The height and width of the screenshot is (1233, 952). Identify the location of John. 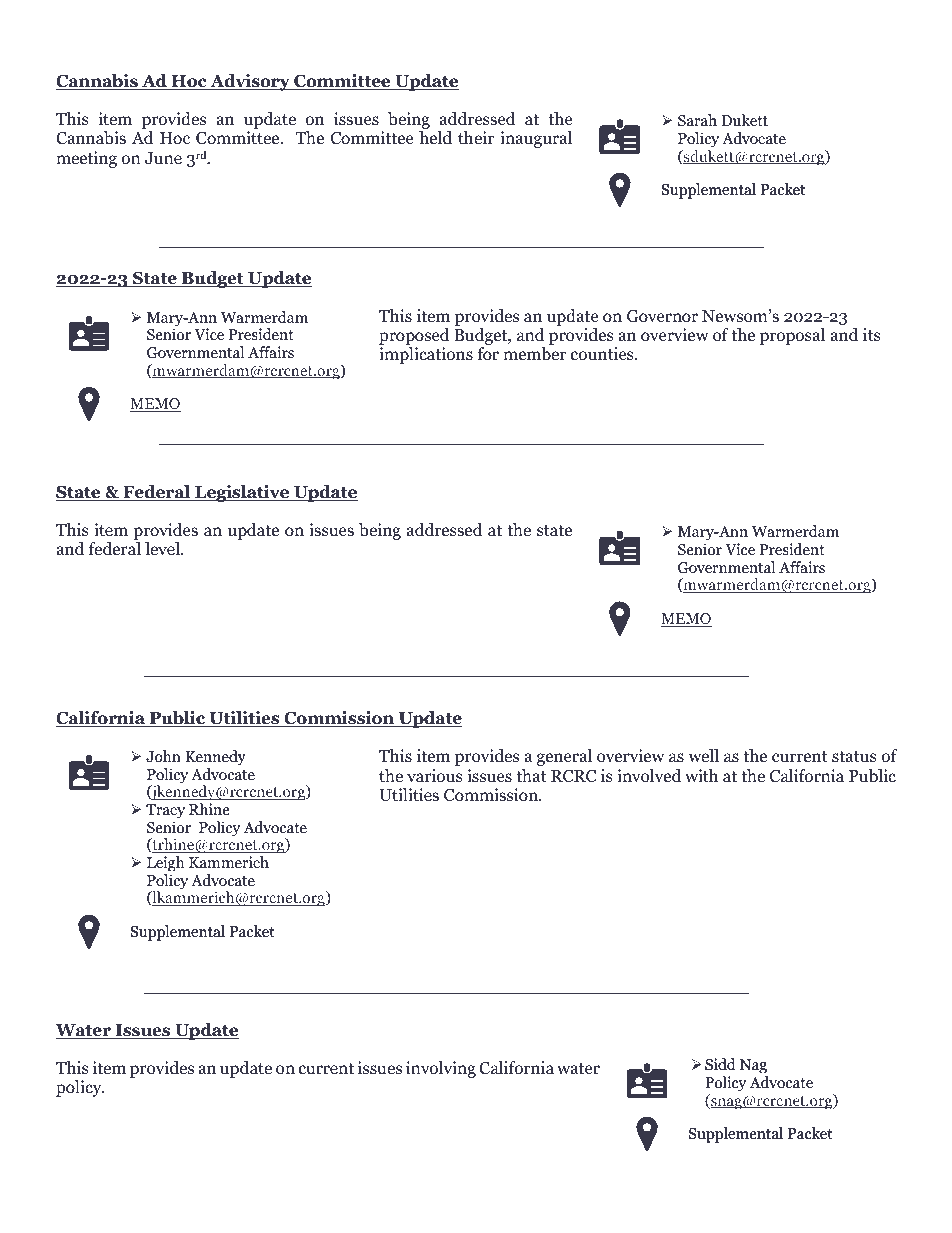
(163, 756).
